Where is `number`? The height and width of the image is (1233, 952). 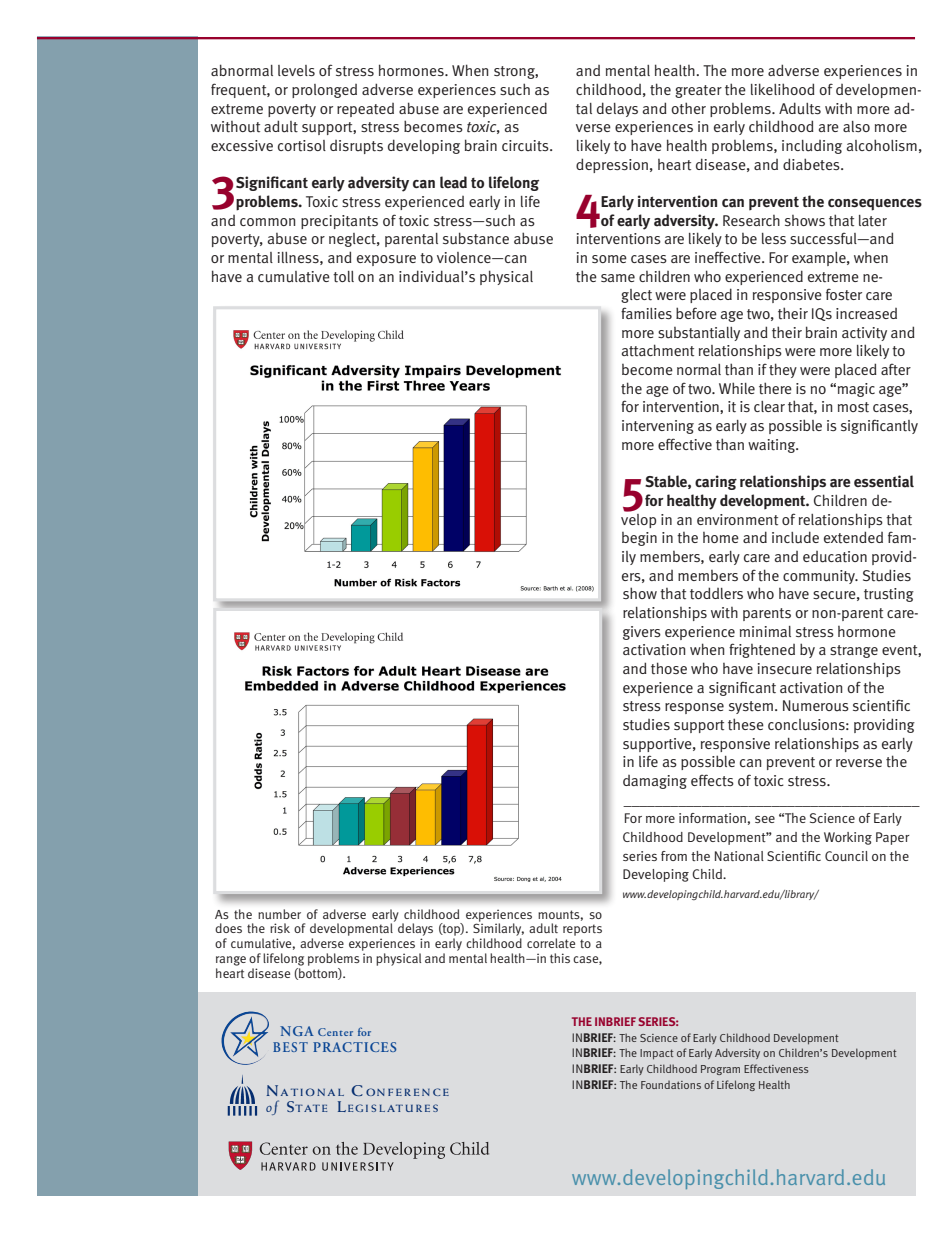 number is located at coordinates (279, 914).
